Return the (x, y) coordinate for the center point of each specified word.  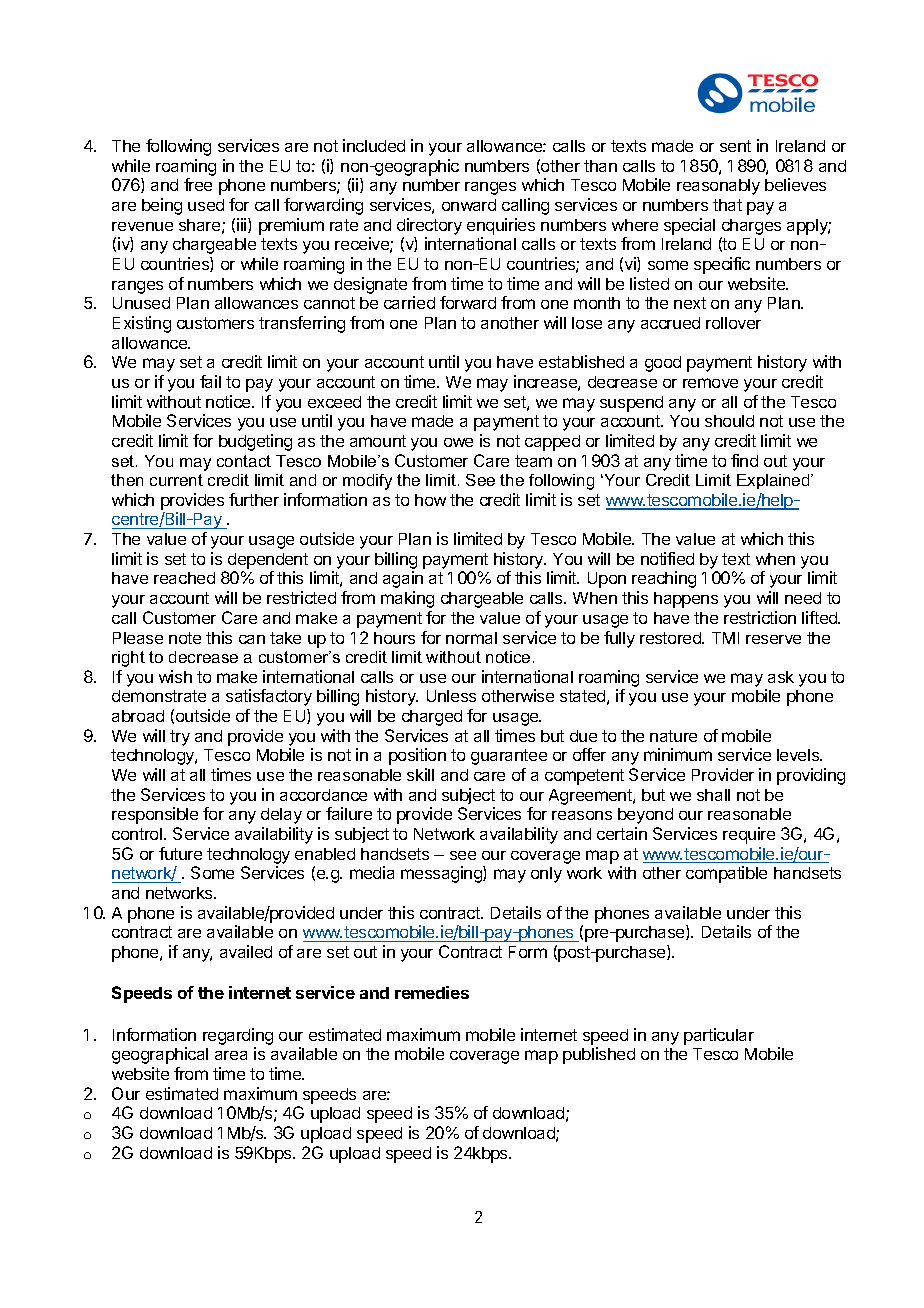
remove (710, 383)
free (198, 184)
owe (458, 442)
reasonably (718, 187)
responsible (155, 815)
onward (469, 205)
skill (420, 774)
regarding (238, 1036)
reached (184, 578)
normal (471, 638)
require (749, 835)
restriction (760, 617)
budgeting (255, 442)
